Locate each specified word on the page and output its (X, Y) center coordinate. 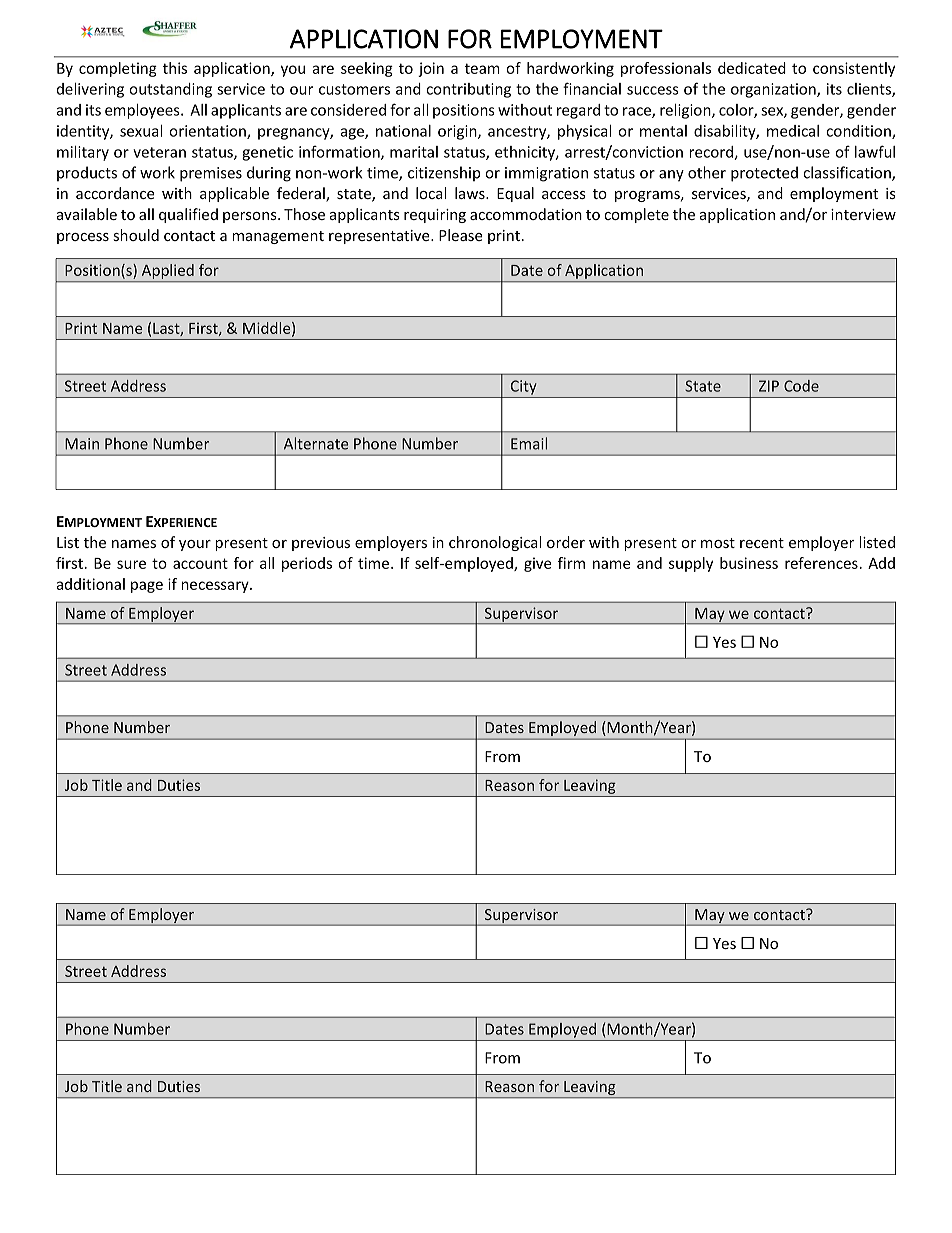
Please (461, 235)
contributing (468, 90)
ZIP (769, 386)
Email (529, 443)
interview (863, 214)
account (200, 563)
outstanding (170, 90)
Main (82, 444)
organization (774, 90)
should (136, 235)
